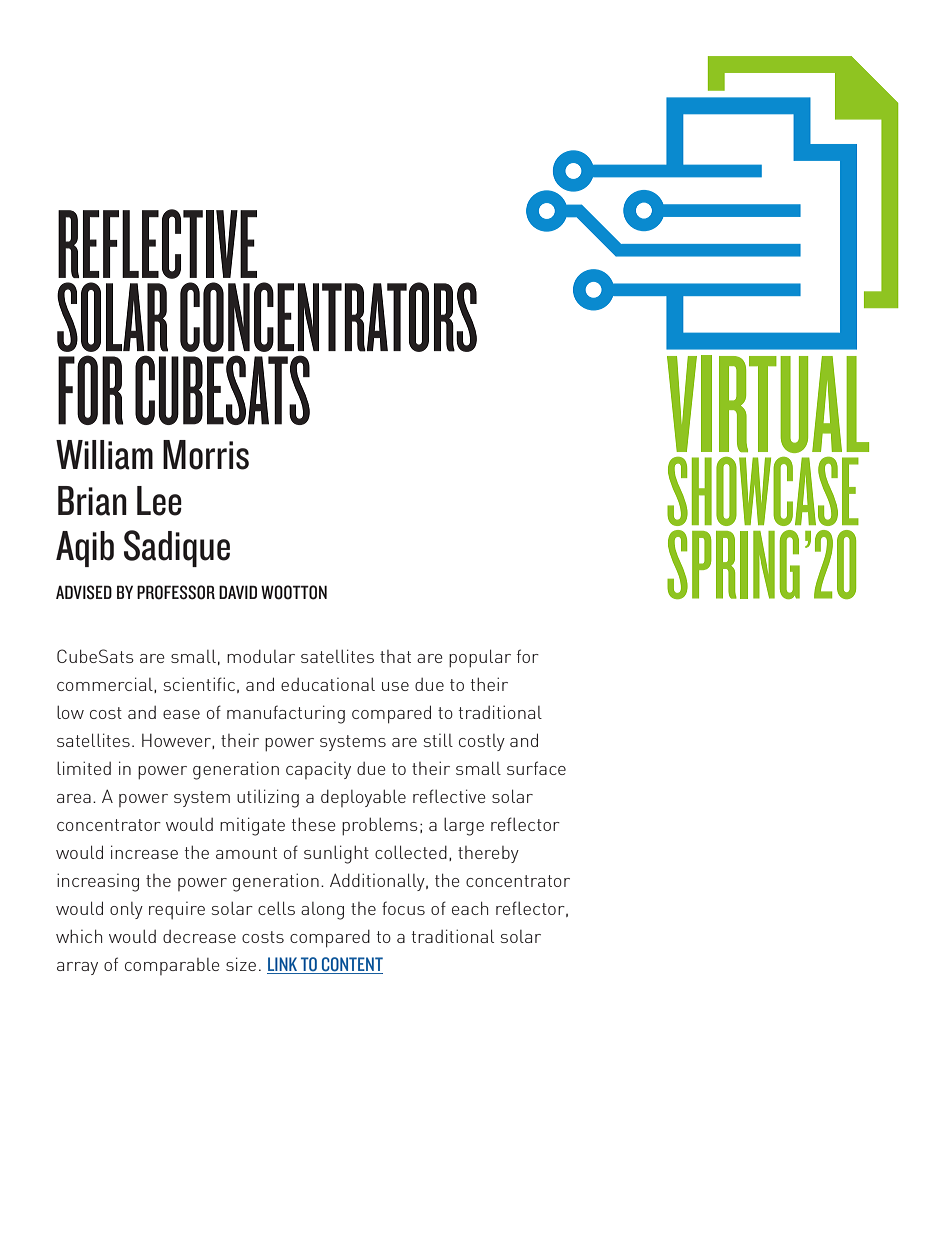  I want to click on William, so click(104, 455).
